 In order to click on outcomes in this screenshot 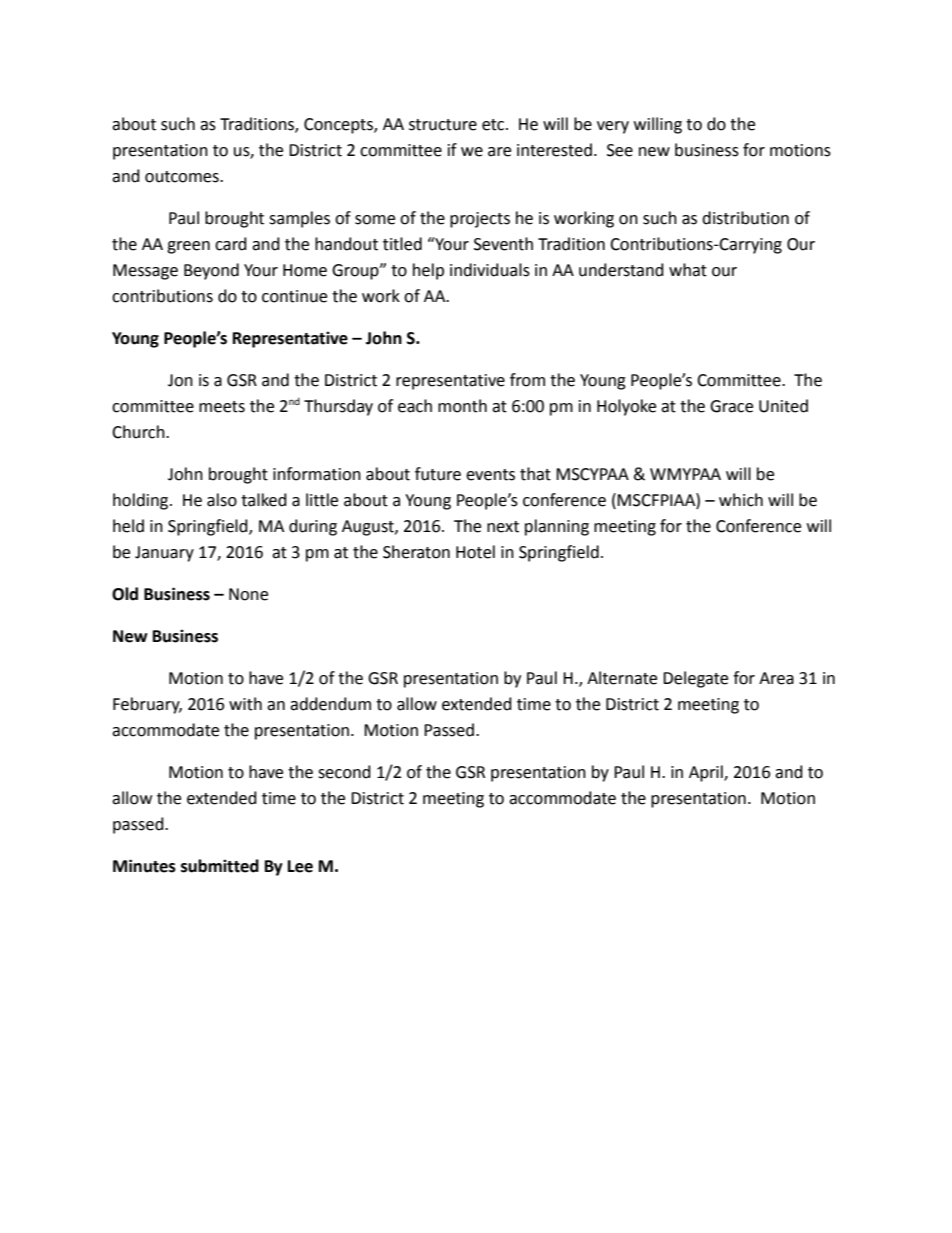, I will do `click(183, 177)`.
